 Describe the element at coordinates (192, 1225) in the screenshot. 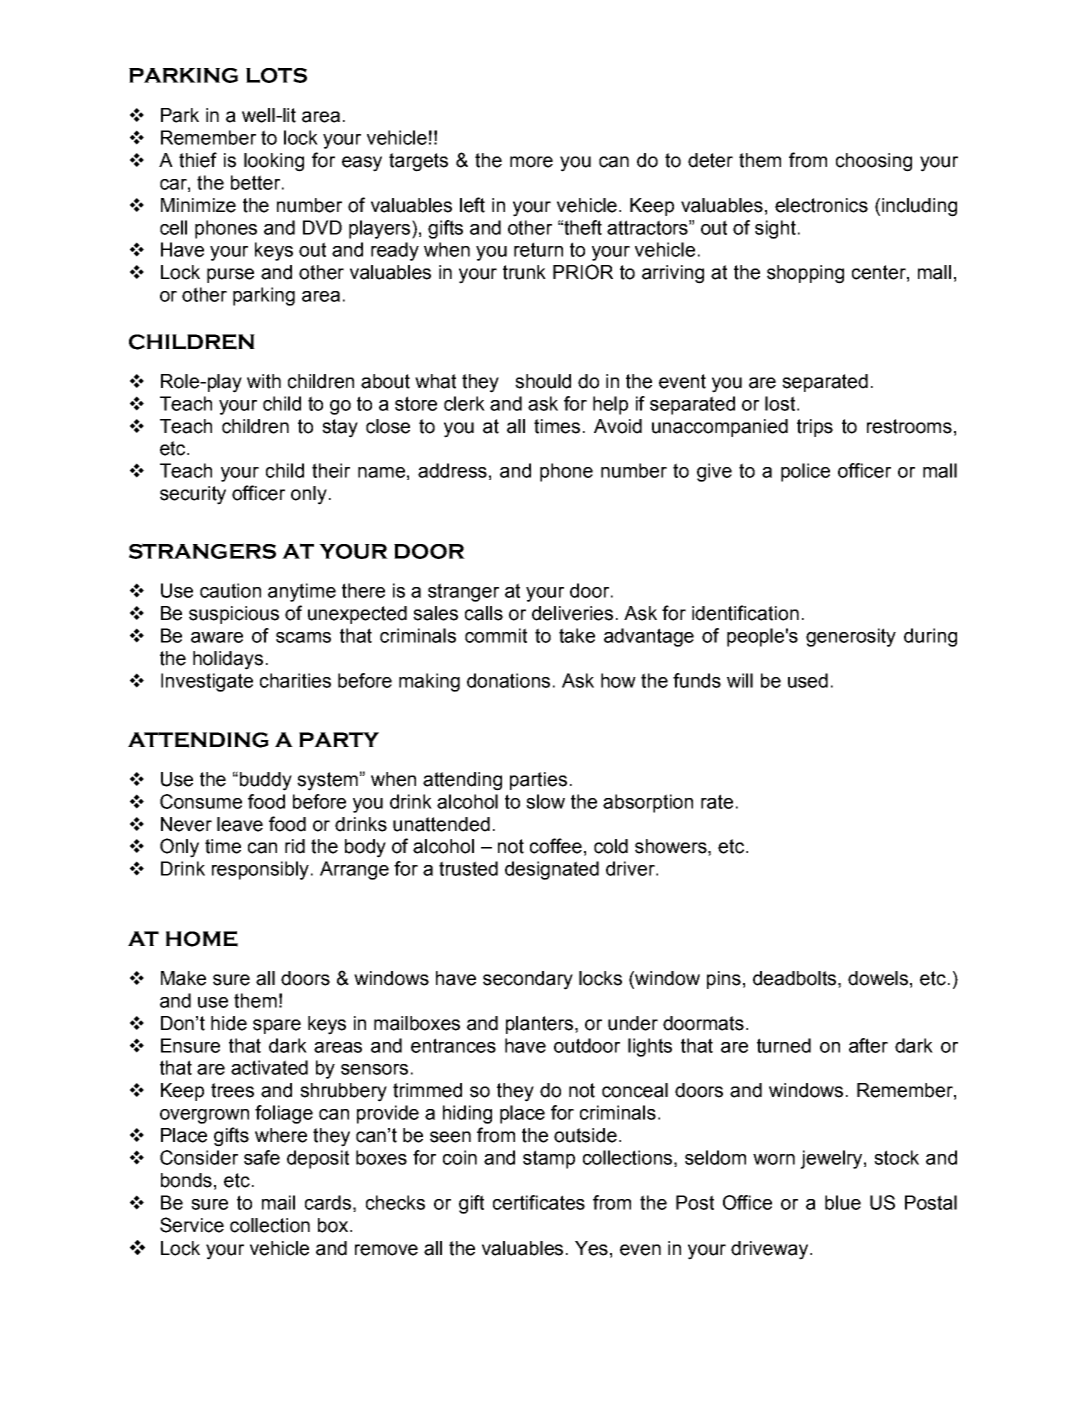

I see `Service` at that location.
